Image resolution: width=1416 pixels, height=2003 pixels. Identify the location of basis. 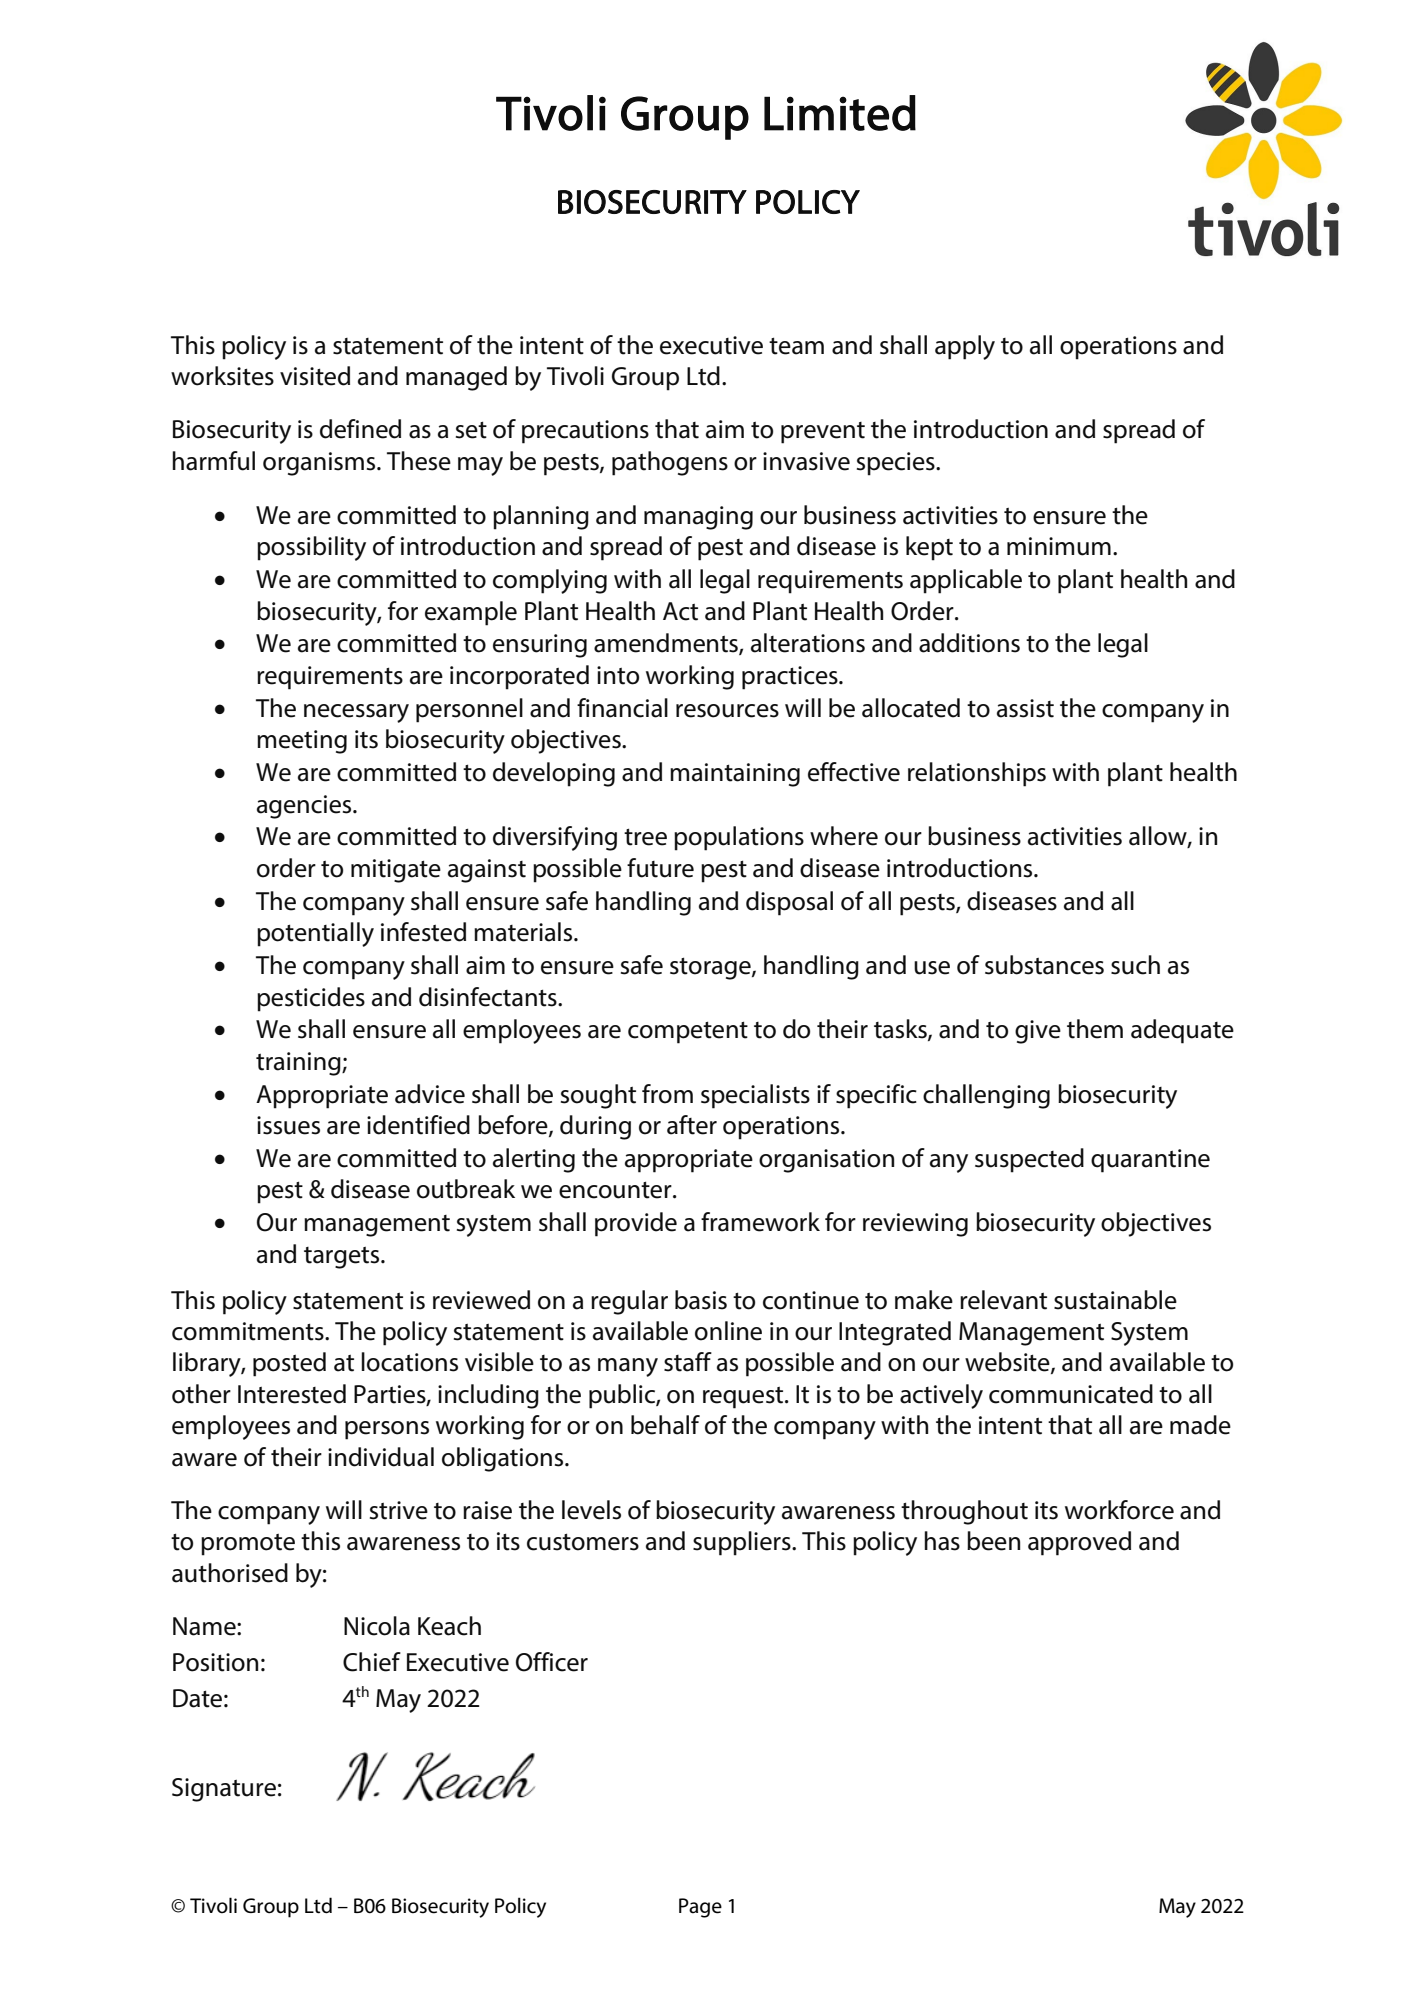
(701, 1300).
